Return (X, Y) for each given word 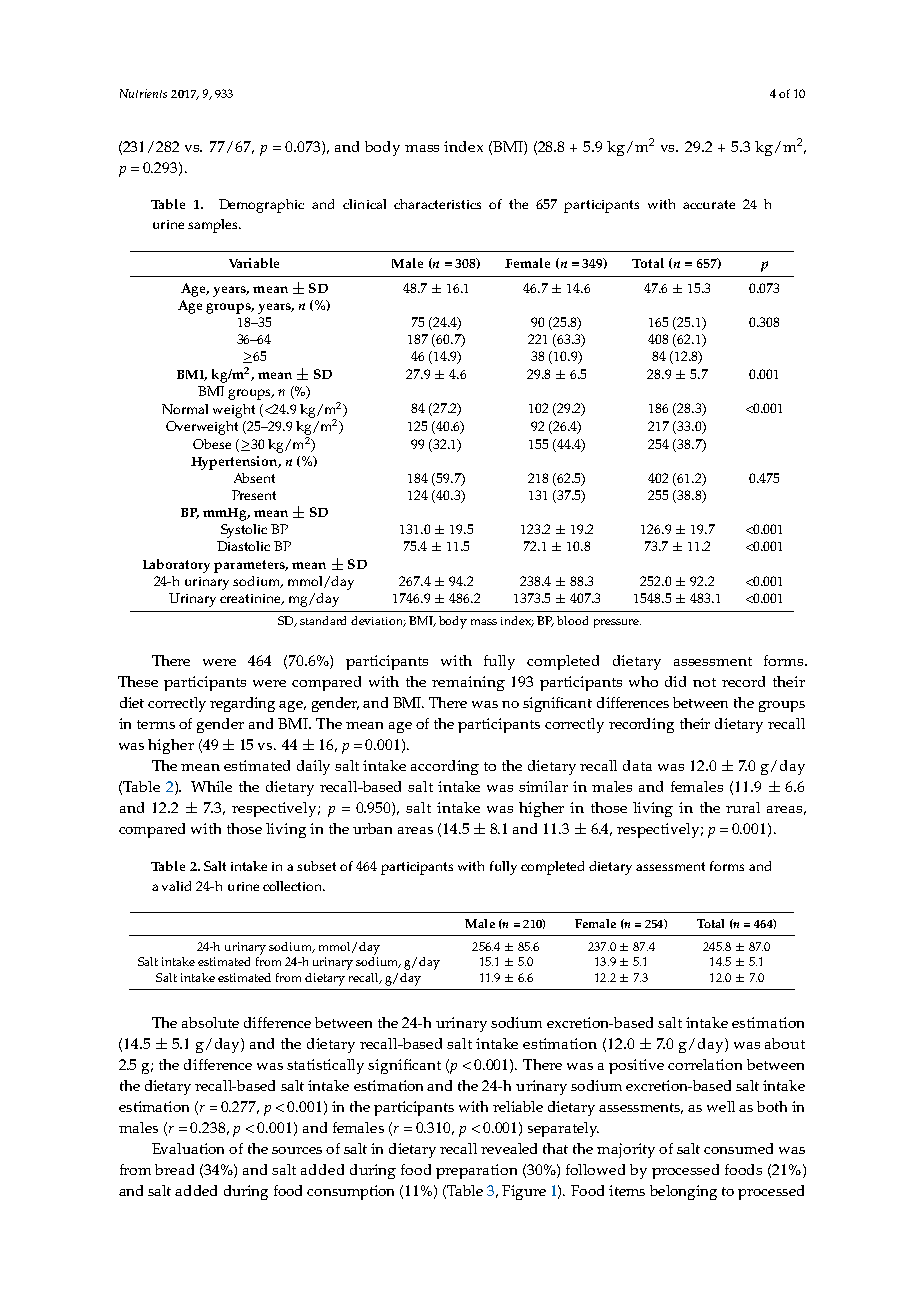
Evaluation (188, 1148)
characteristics (437, 204)
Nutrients (143, 93)
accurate (709, 204)
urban (372, 828)
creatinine (252, 599)
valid (176, 886)
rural (743, 807)
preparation (476, 1171)
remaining (468, 683)
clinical (364, 204)
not (704, 682)
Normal (185, 409)
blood (572, 620)
